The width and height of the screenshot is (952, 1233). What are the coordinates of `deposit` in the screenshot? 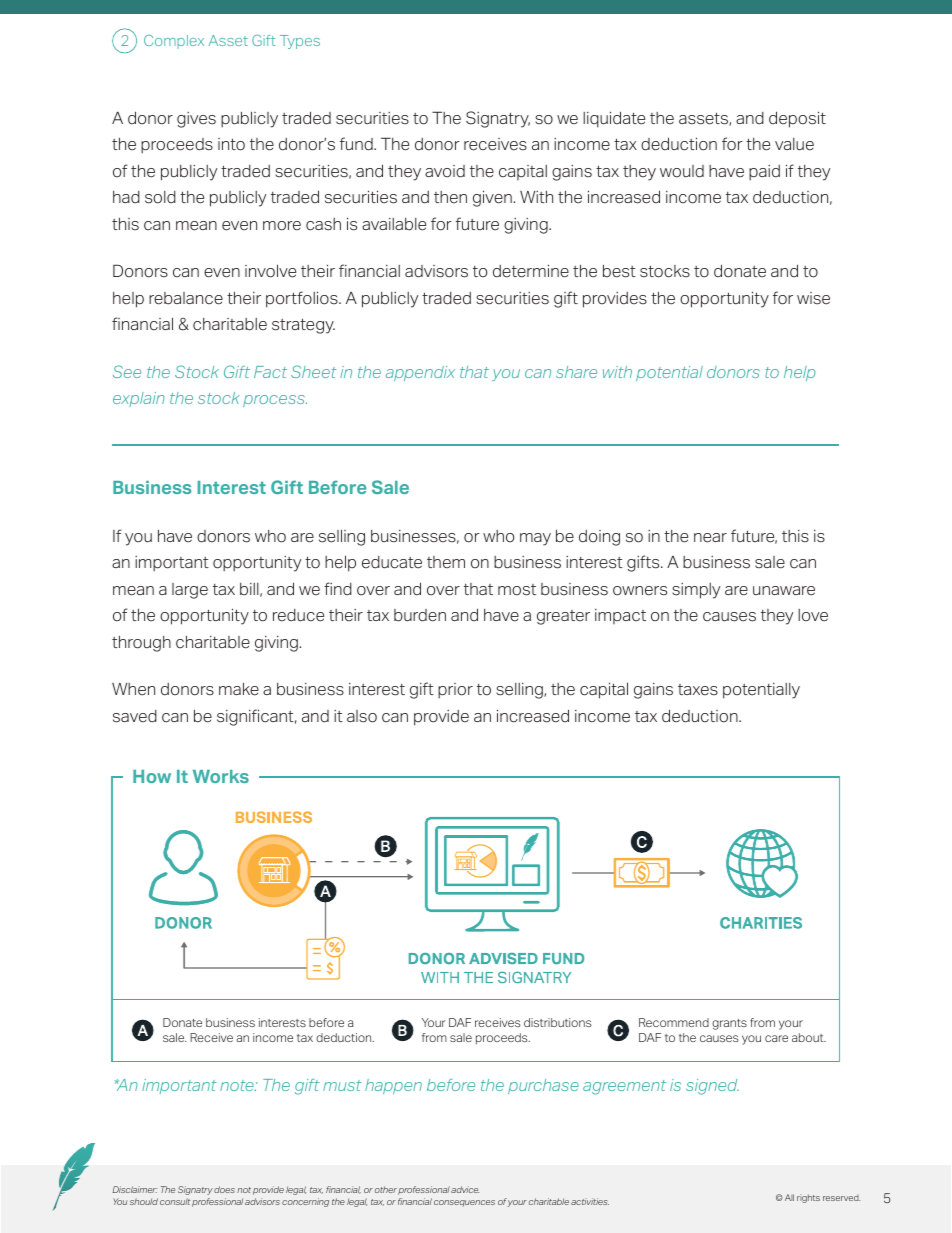 It's located at (797, 119).
